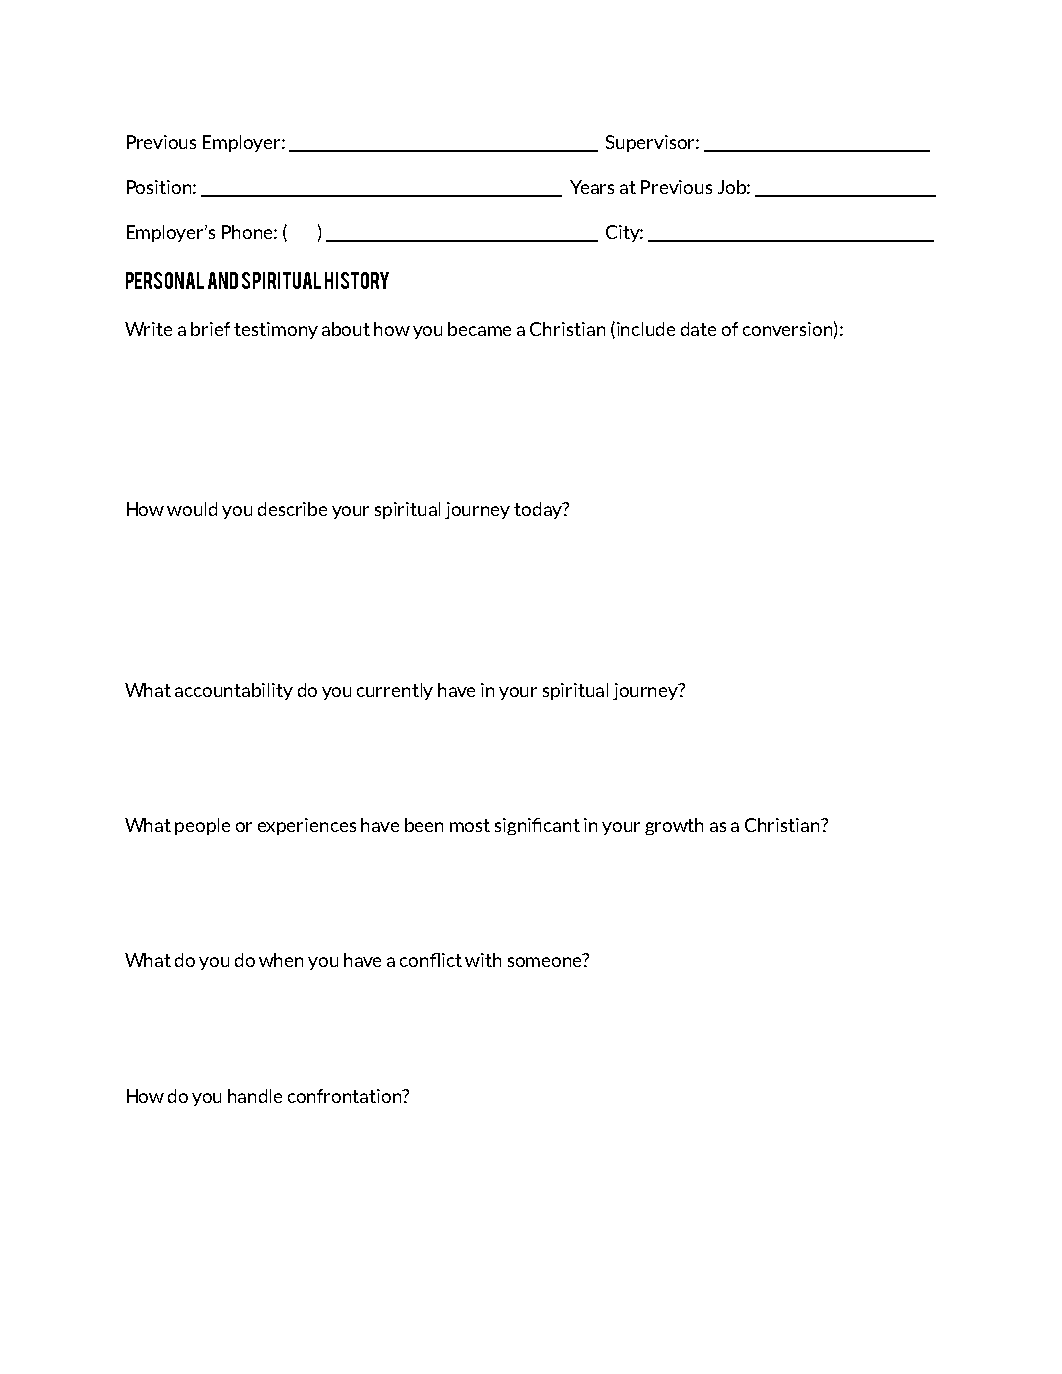 The height and width of the screenshot is (1374, 1062). Describe the element at coordinates (424, 825) in the screenshot. I see `been` at that location.
